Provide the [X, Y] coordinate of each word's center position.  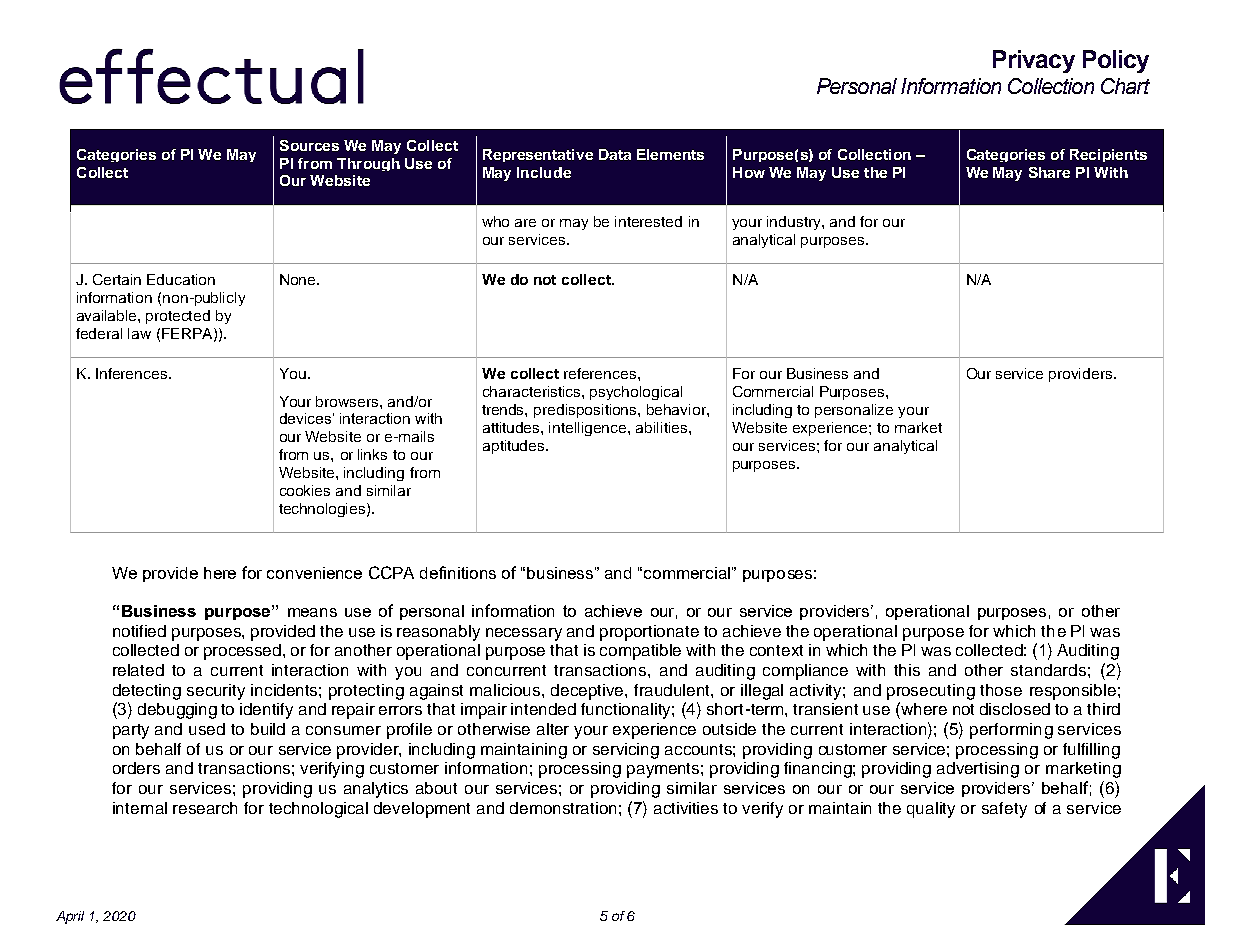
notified [139, 631]
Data [615, 154]
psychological [636, 393]
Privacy [1034, 61]
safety [1004, 810]
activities [686, 808]
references [601, 373]
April [70, 917]
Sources [309, 145]
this [907, 670]
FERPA [188, 334]
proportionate [649, 633]
